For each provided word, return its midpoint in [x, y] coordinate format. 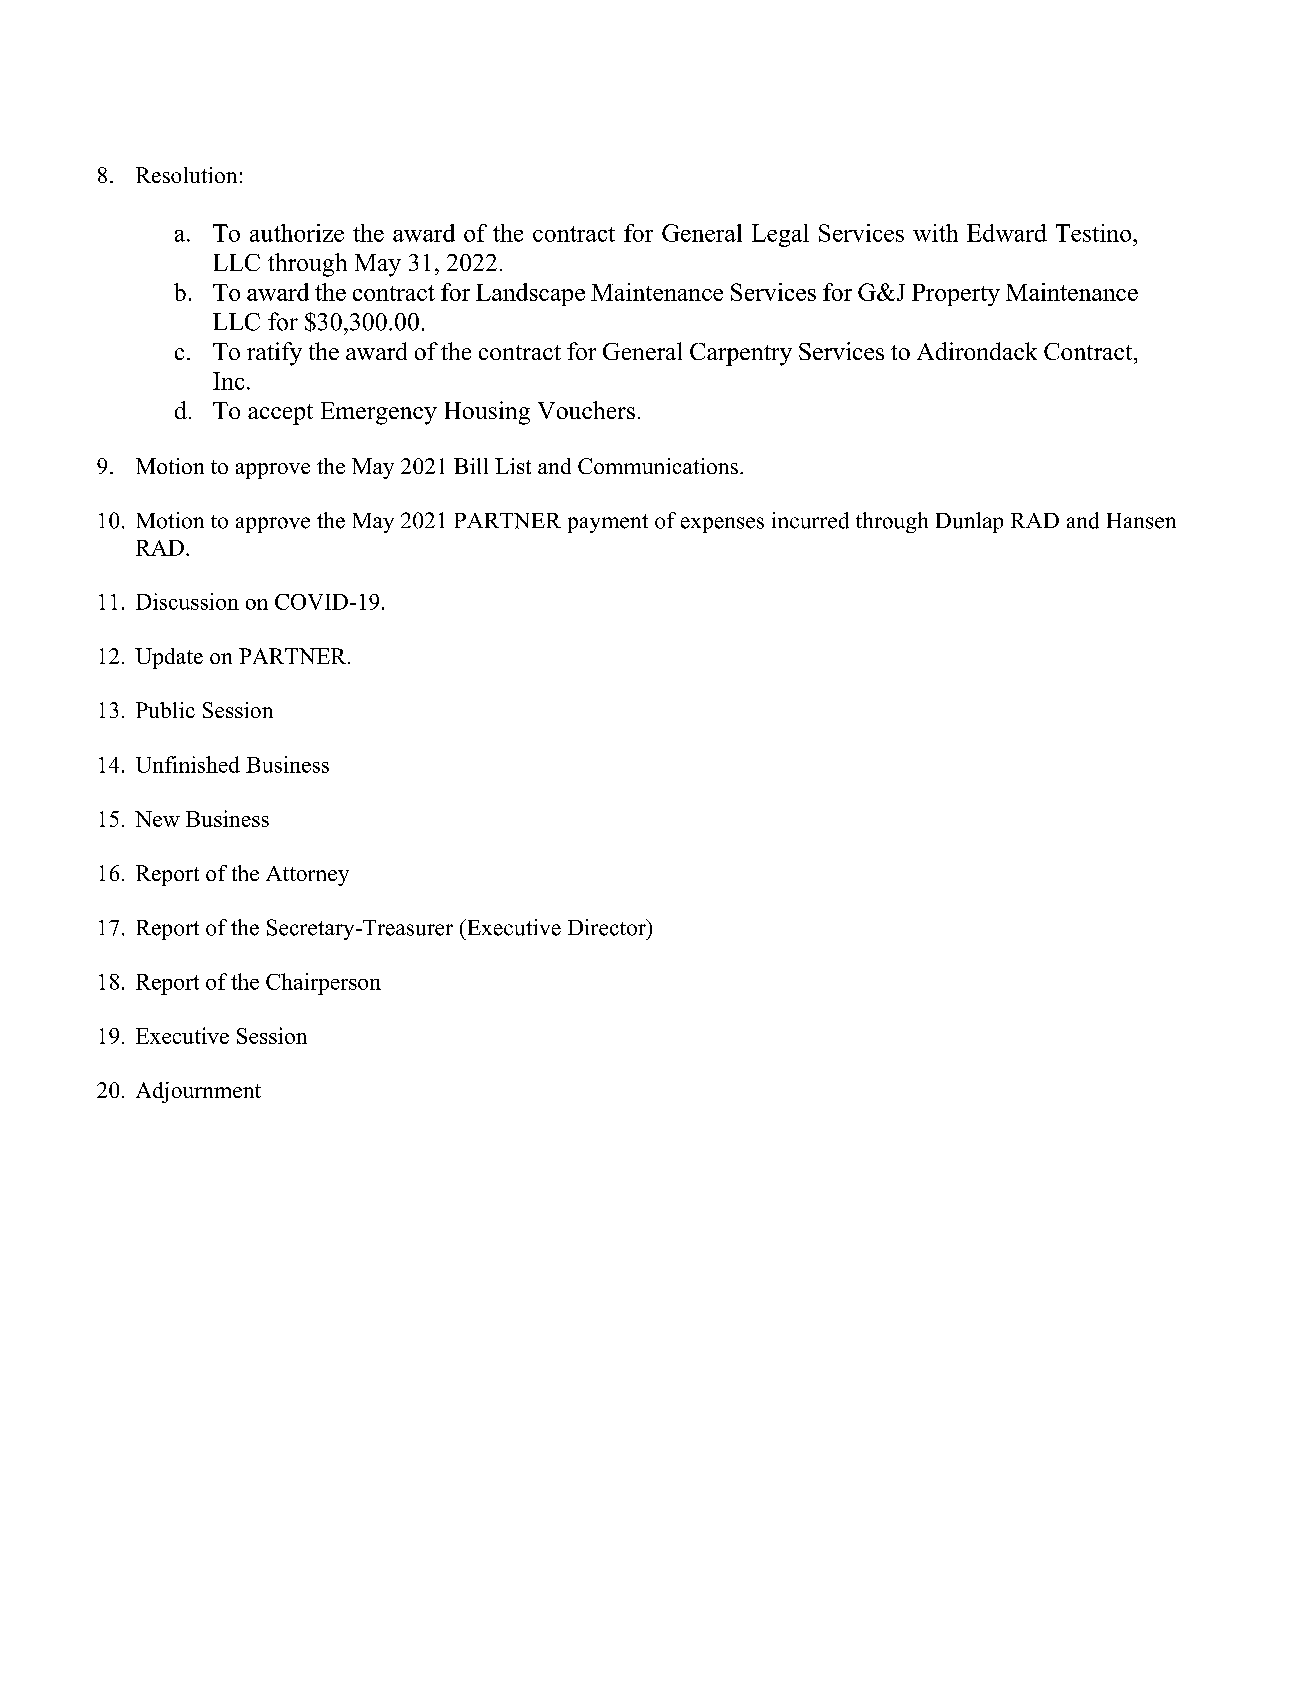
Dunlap [969, 522]
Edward [1007, 233]
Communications [658, 466]
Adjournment [198, 1092]
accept [280, 414]
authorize [297, 233]
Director [608, 927]
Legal [780, 235]
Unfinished [188, 764]
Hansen [1141, 521]
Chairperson [323, 984]
